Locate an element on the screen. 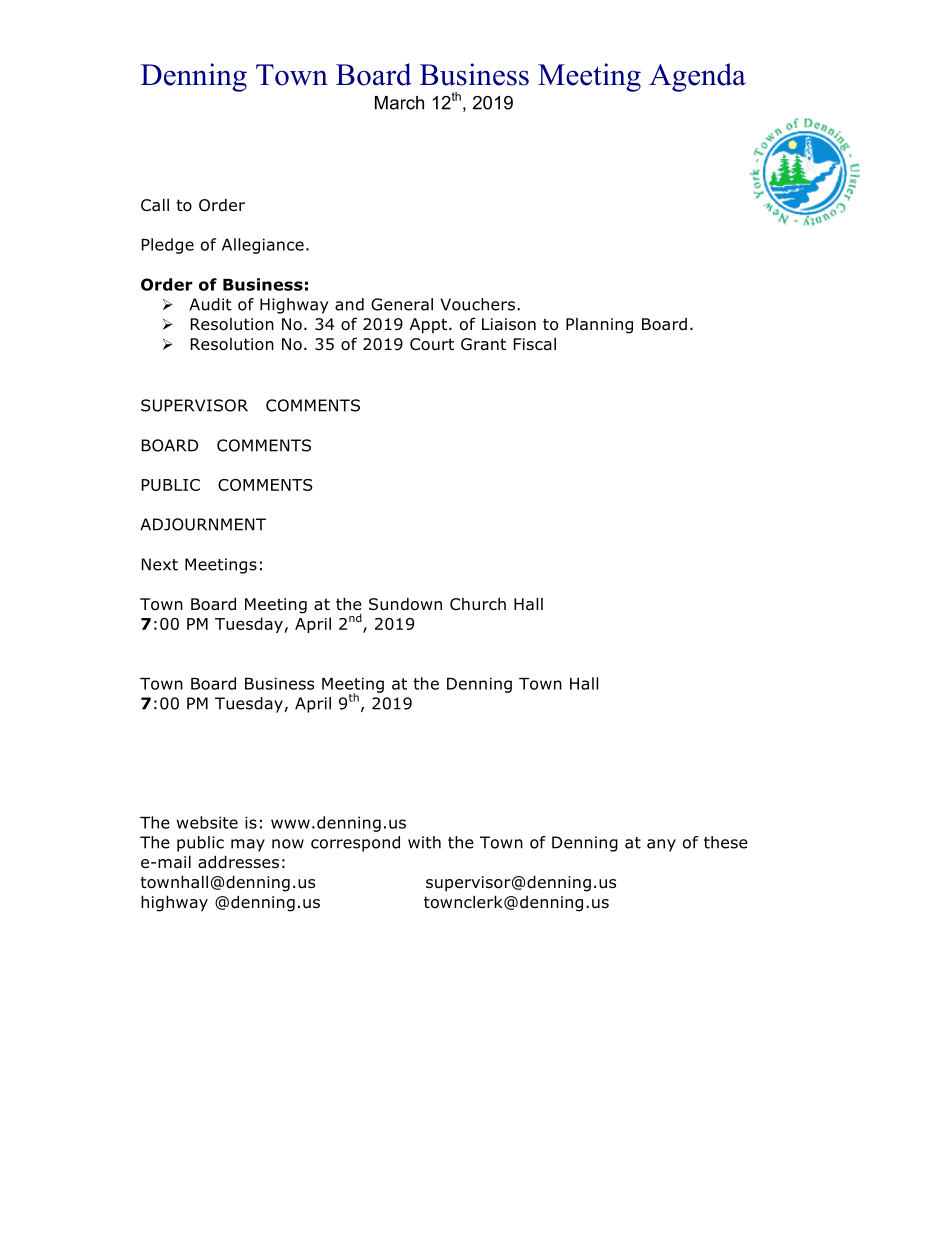 The width and height of the screenshot is (952, 1233). Agenda is located at coordinates (697, 77).
